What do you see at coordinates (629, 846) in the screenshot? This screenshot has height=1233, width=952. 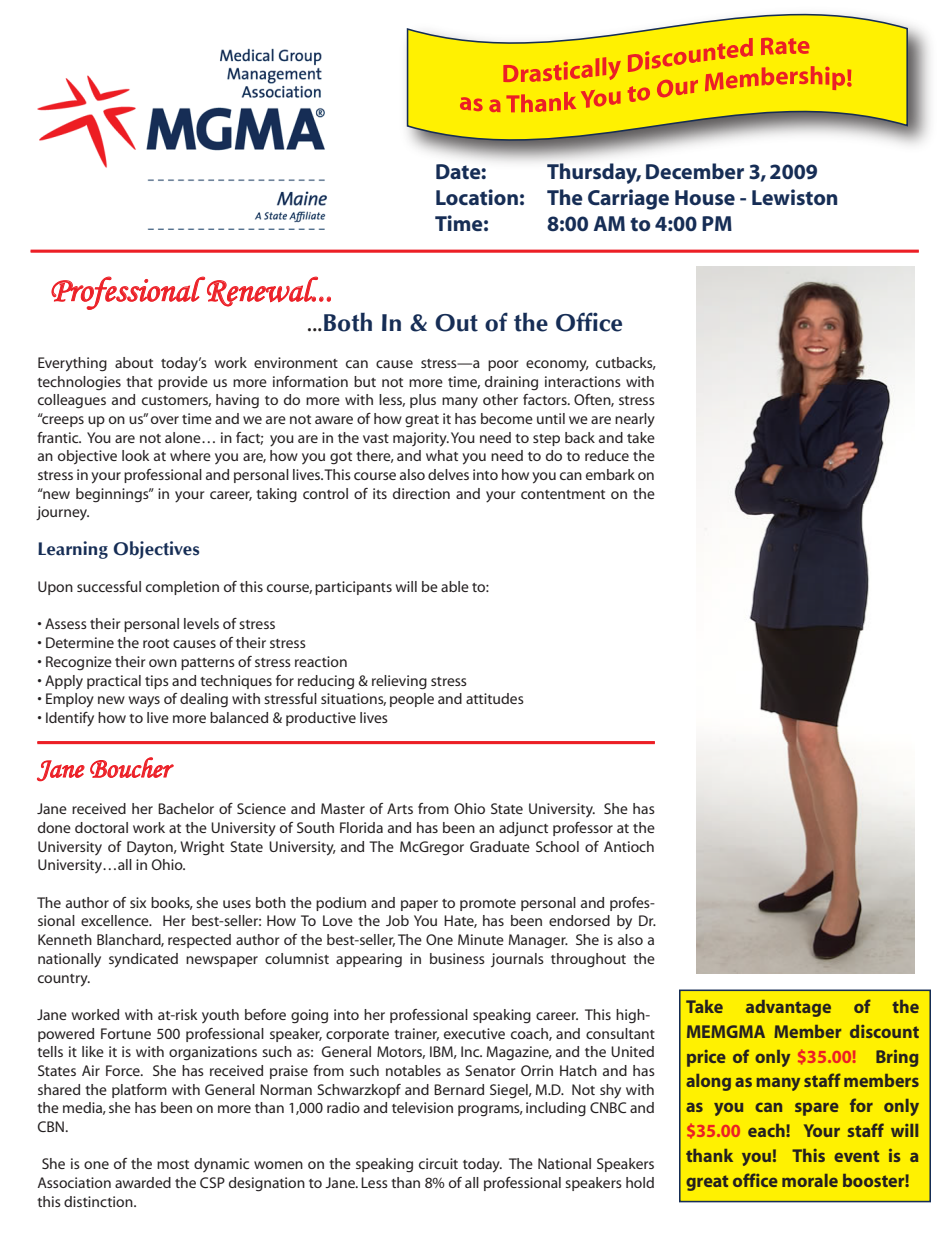 I see `Antioch` at bounding box center [629, 846].
